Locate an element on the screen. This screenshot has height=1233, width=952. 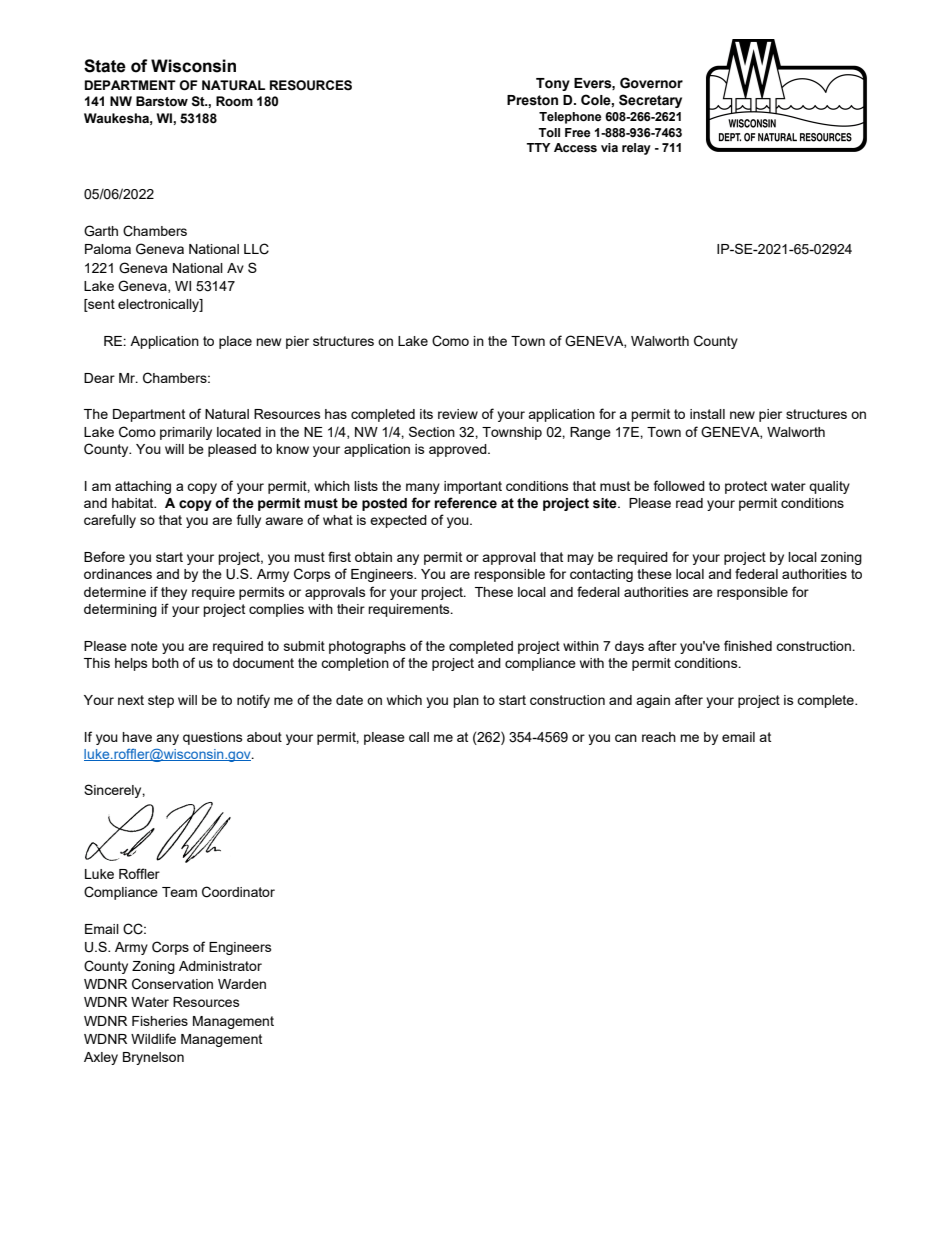
plan is located at coordinates (466, 701).
